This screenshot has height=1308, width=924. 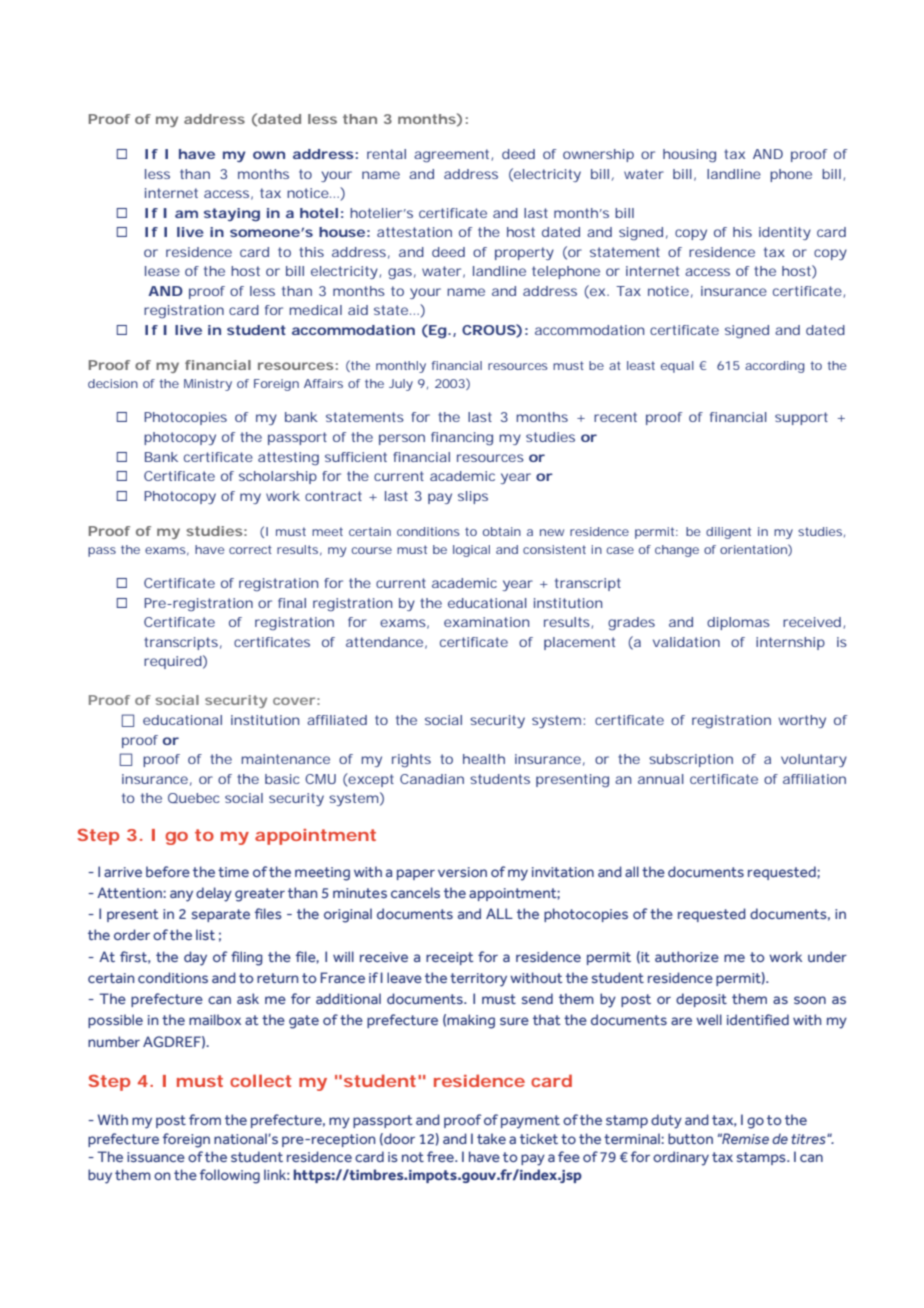 I want to click on Ministry, so click(x=208, y=385).
